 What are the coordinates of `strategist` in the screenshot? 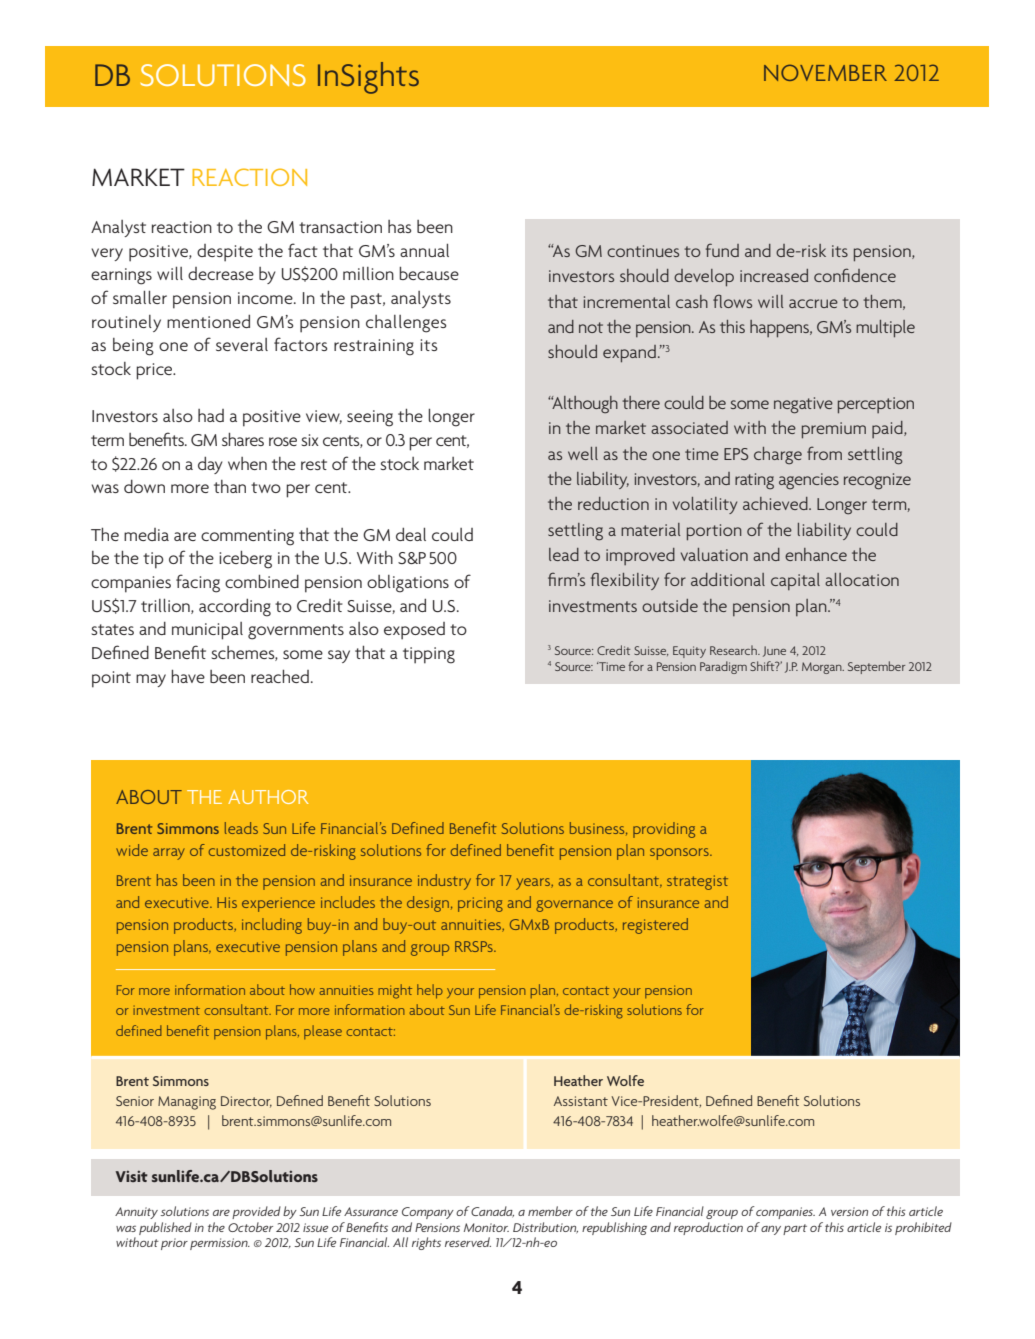 It's located at (697, 882).
